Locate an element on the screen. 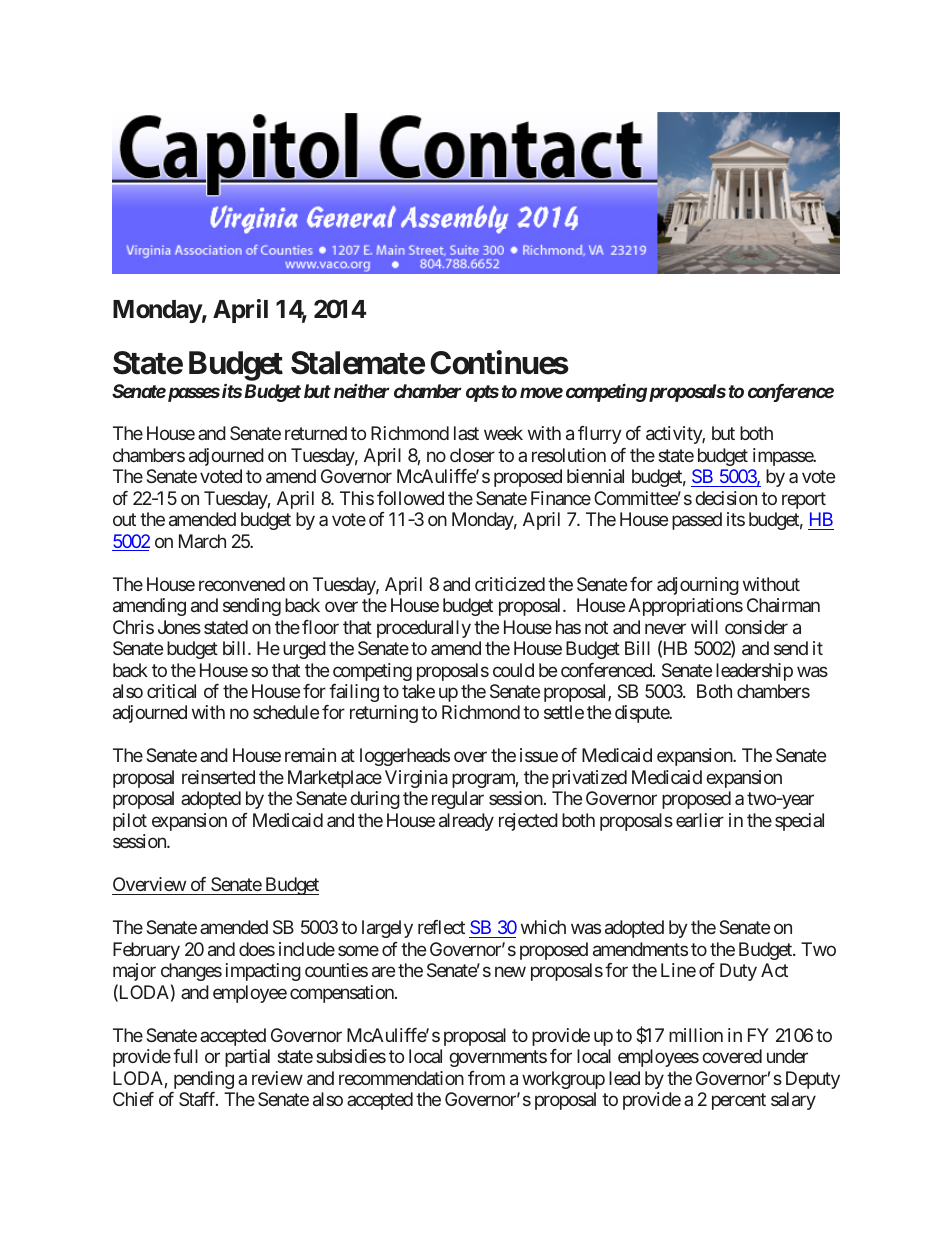  Virginia is located at coordinates (416, 779).
